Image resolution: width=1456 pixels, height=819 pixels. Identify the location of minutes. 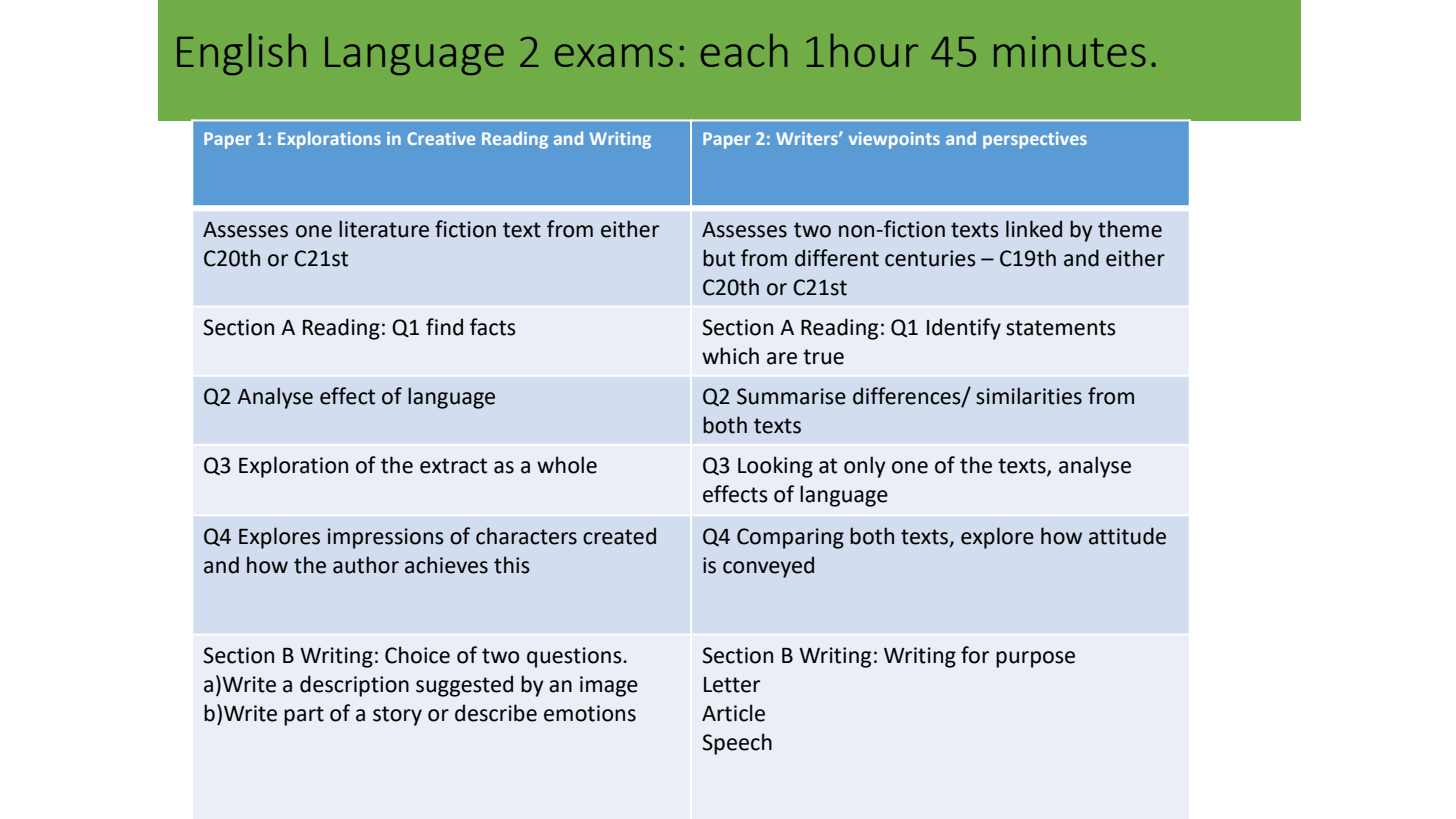
(1070, 51).
